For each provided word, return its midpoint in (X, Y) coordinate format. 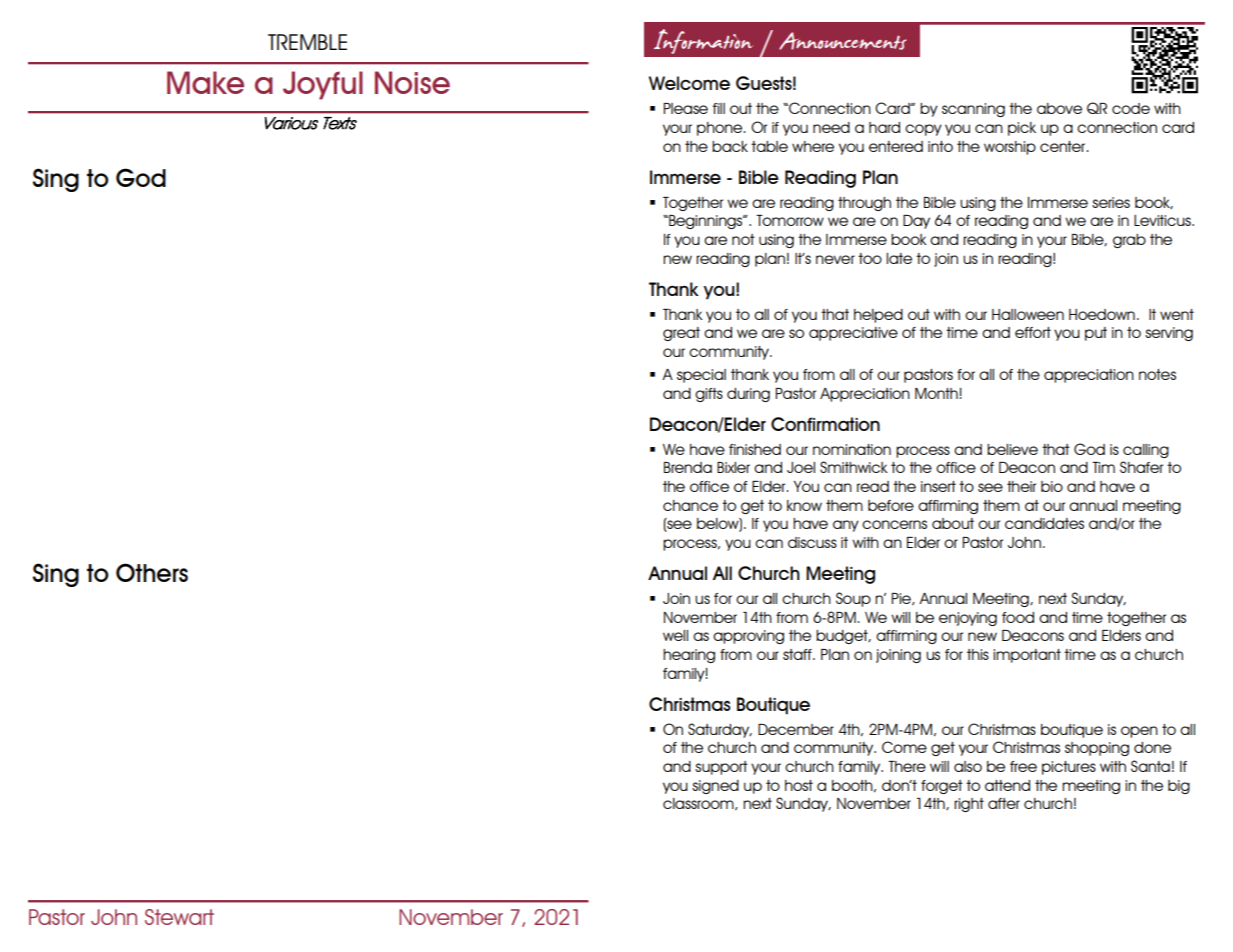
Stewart (179, 917)
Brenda (688, 467)
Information (703, 41)
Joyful (323, 85)
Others (152, 572)
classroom (699, 804)
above (1059, 108)
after (1004, 803)
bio (1052, 486)
